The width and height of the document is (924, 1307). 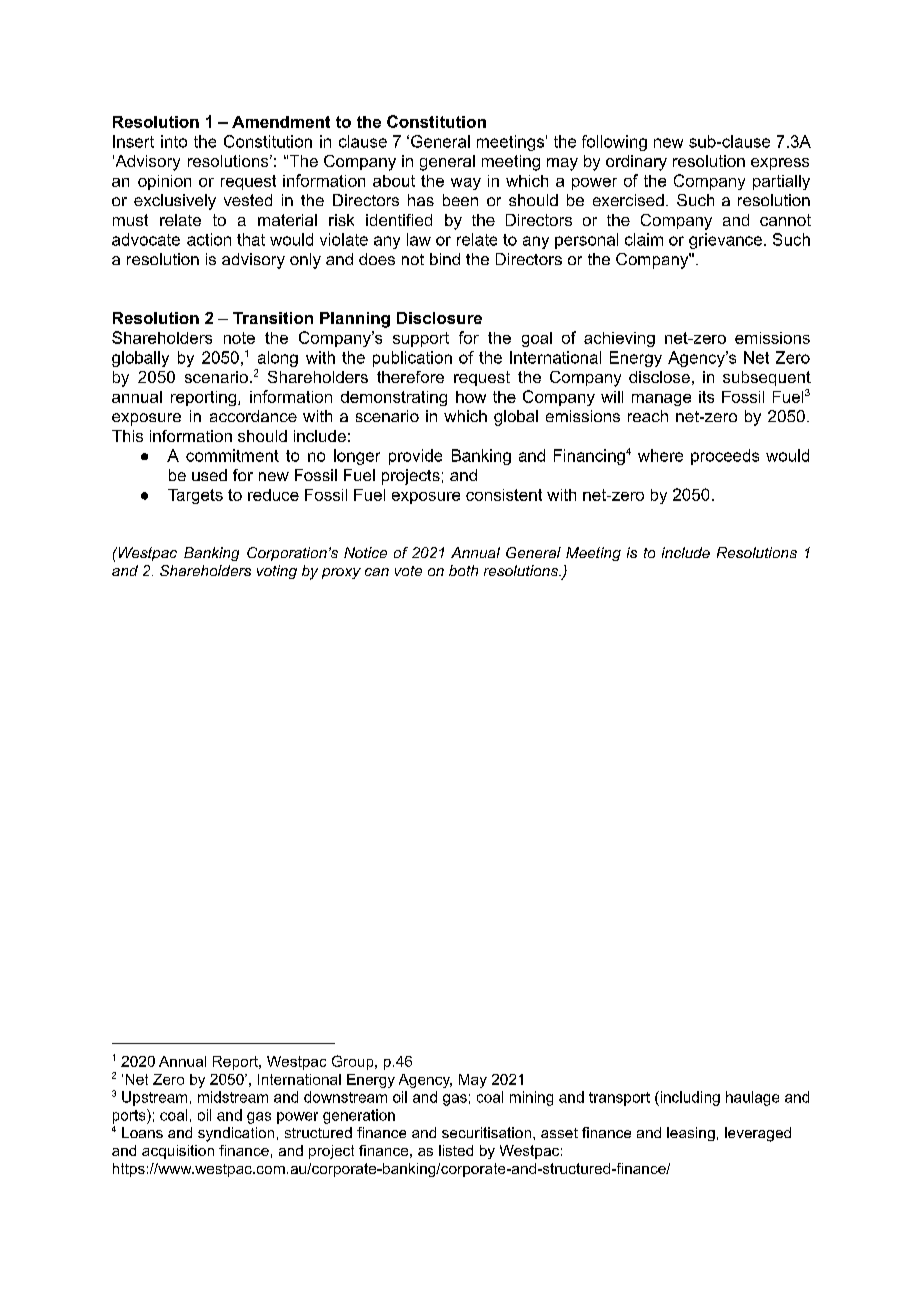 What do you see at coordinates (689, 1098) in the document?
I see `including` at bounding box center [689, 1098].
